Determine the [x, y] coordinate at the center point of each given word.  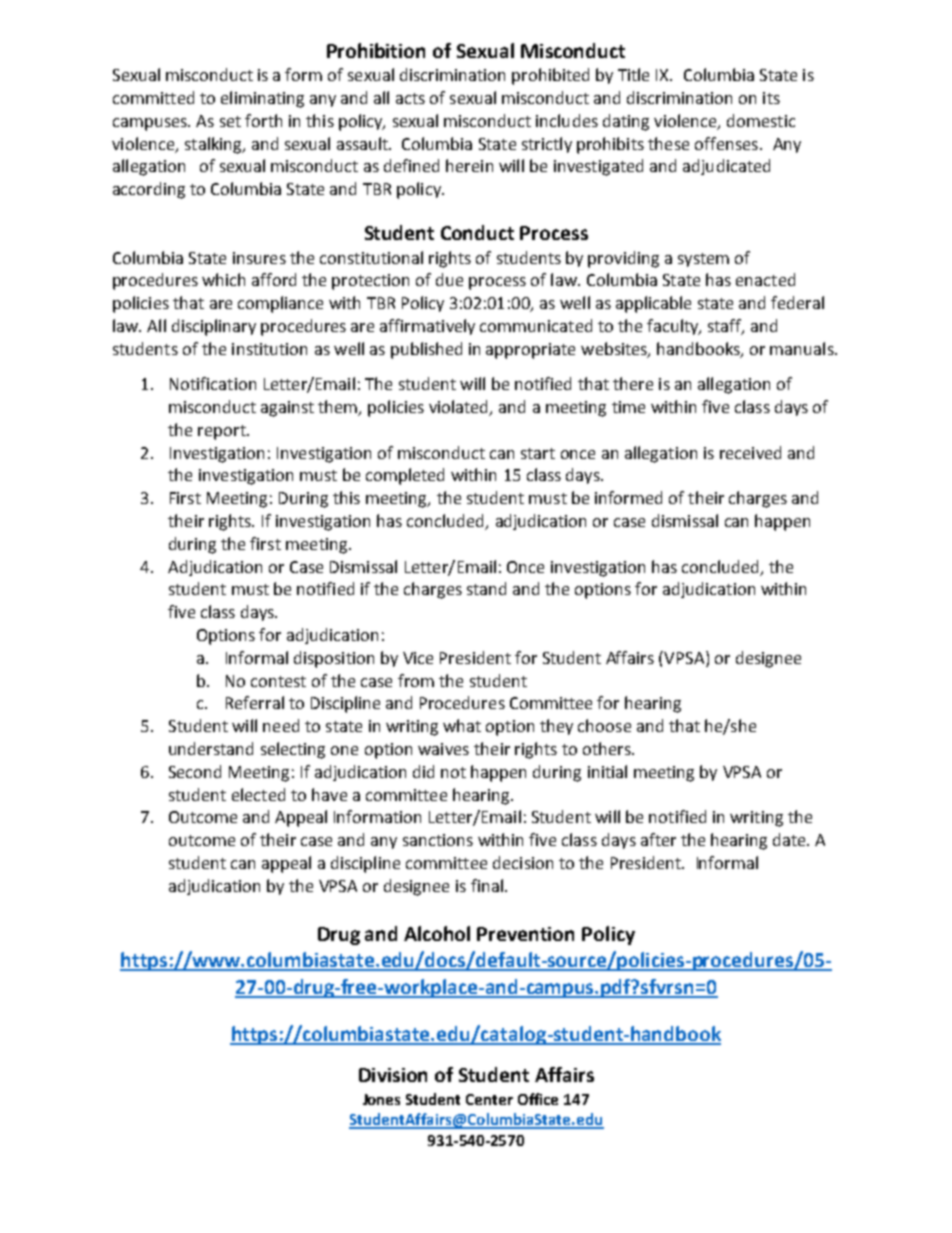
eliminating [262, 99]
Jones [381, 1099]
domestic [761, 120]
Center [489, 1099]
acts [410, 98]
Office [538, 1099]
